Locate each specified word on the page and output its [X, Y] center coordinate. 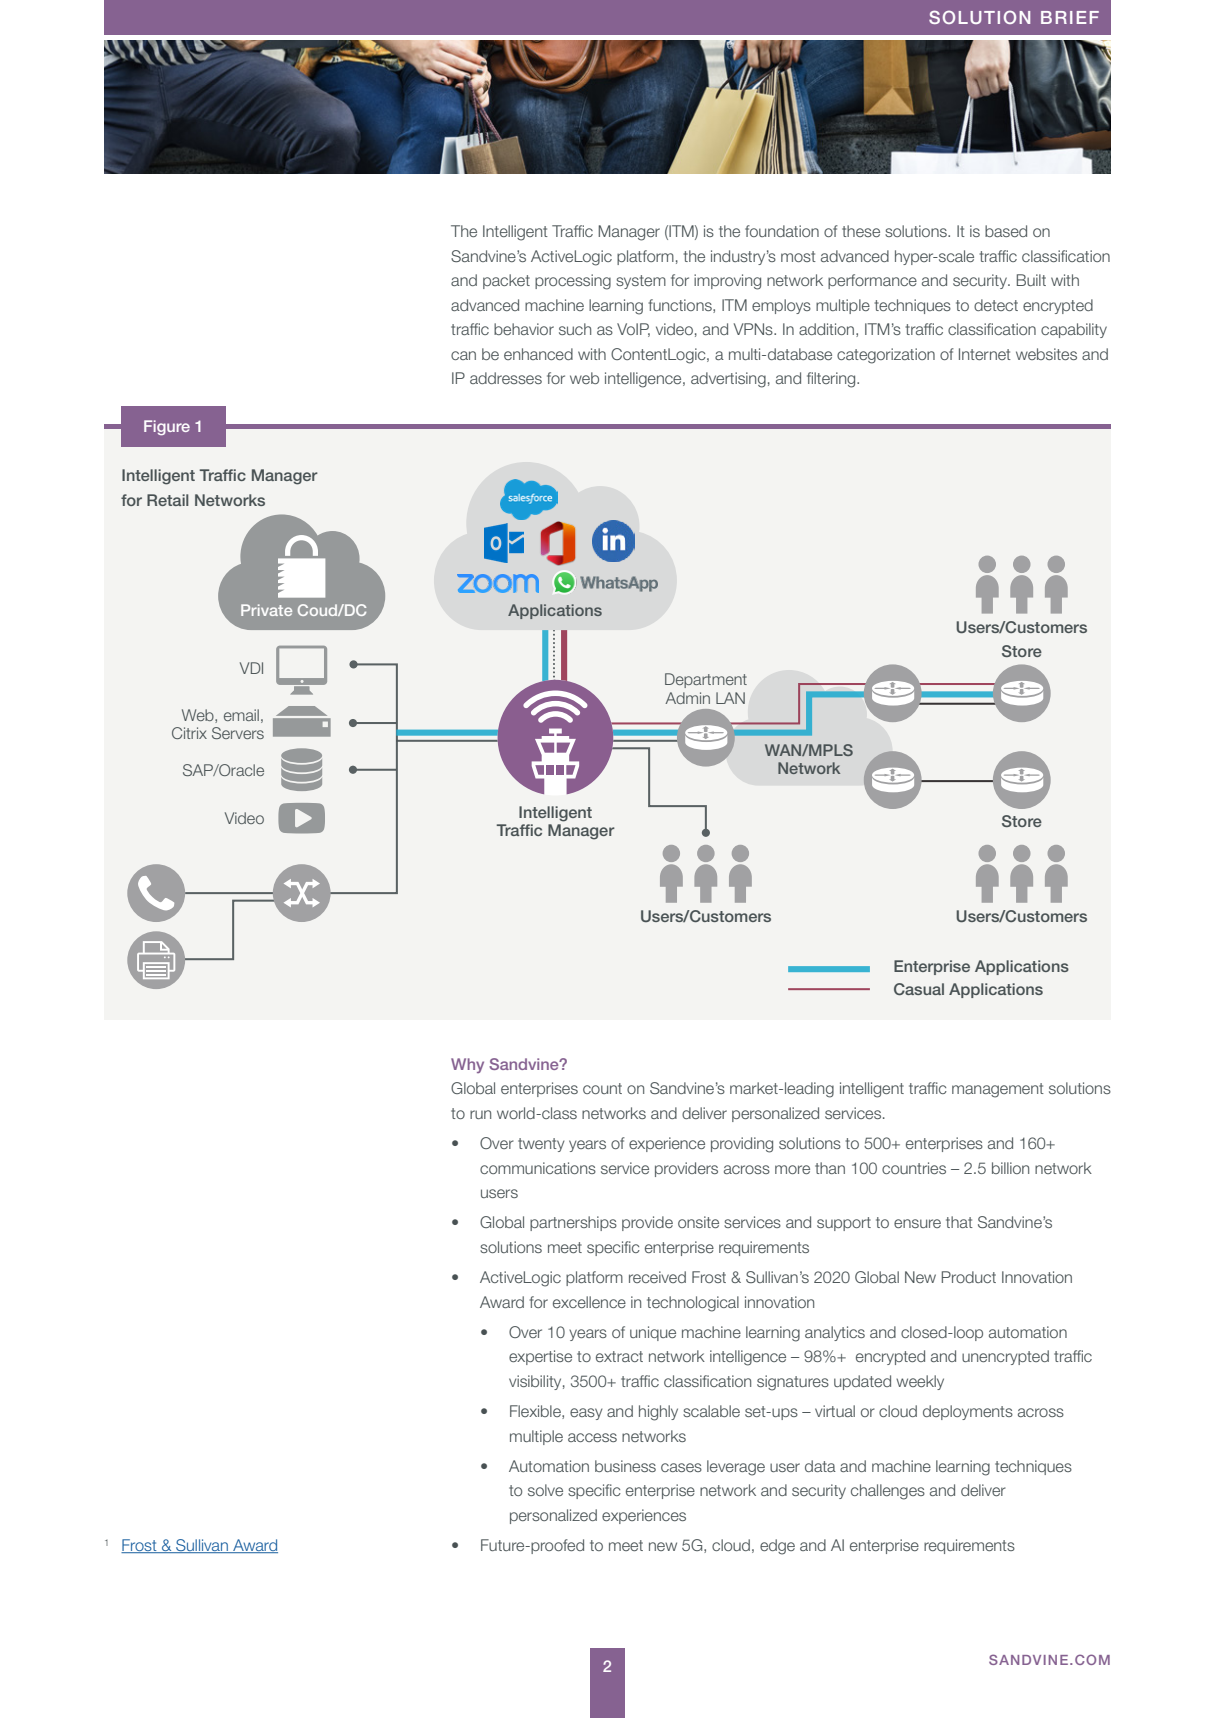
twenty [541, 1145]
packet [506, 281]
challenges [888, 1492]
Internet [985, 354]
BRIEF [1070, 17]
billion [1010, 1168]
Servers [238, 733]
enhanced [538, 354]
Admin [687, 698]
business [625, 1466]
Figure [167, 427]
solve [545, 1490]
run [480, 1114]
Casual [919, 989]
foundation [782, 231]
